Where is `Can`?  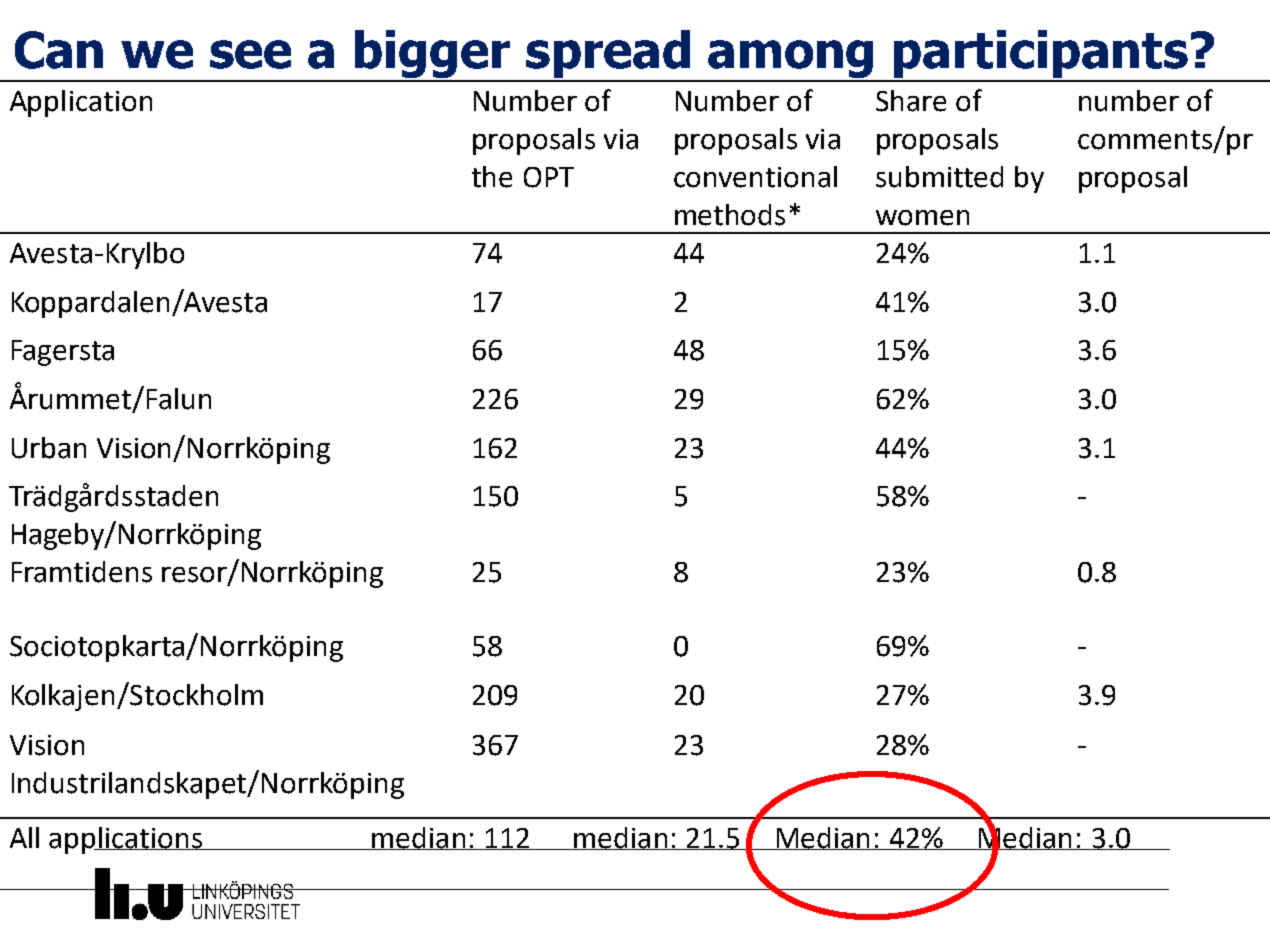 Can is located at coordinates (59, 50).
